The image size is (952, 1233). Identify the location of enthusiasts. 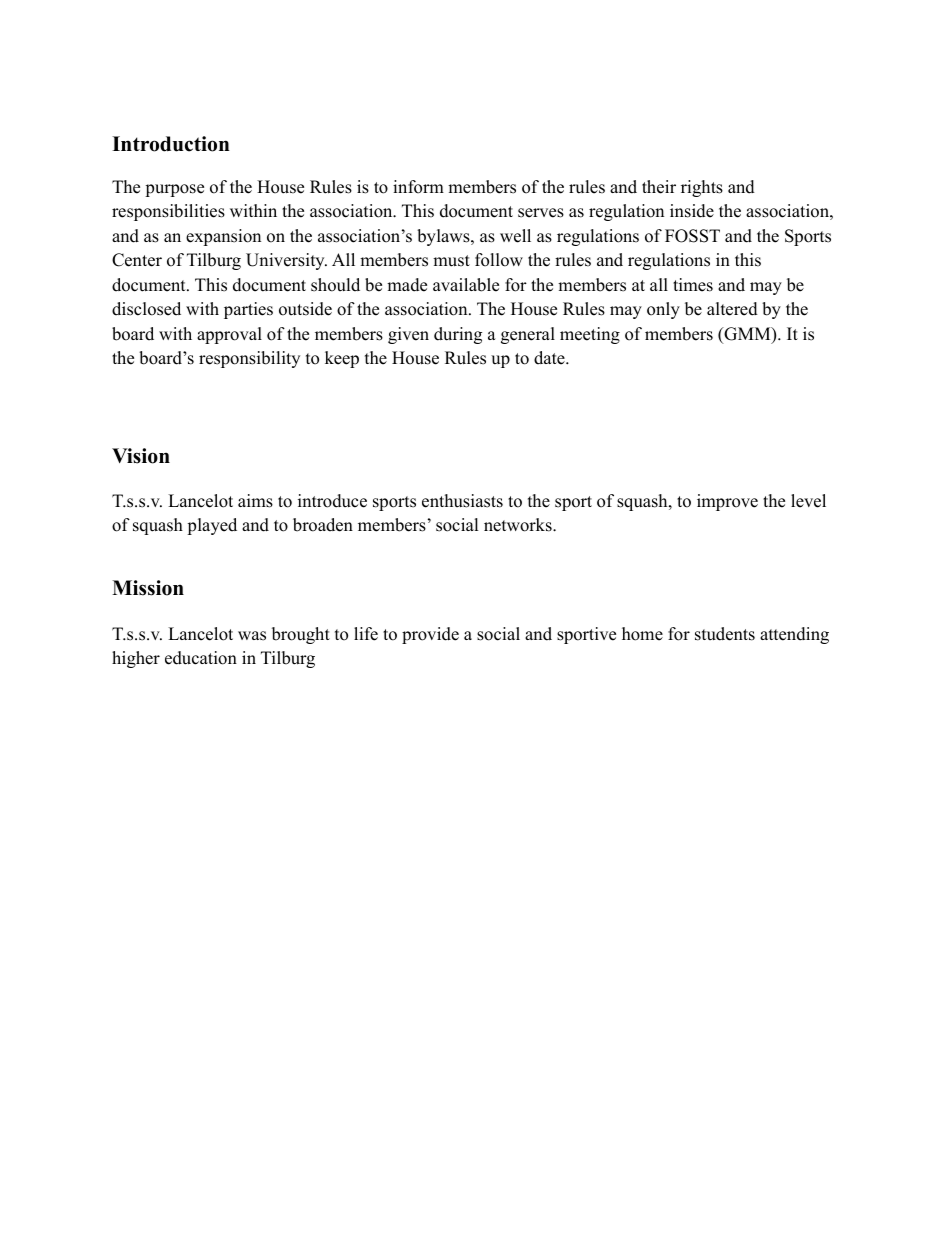
(462, 501).
